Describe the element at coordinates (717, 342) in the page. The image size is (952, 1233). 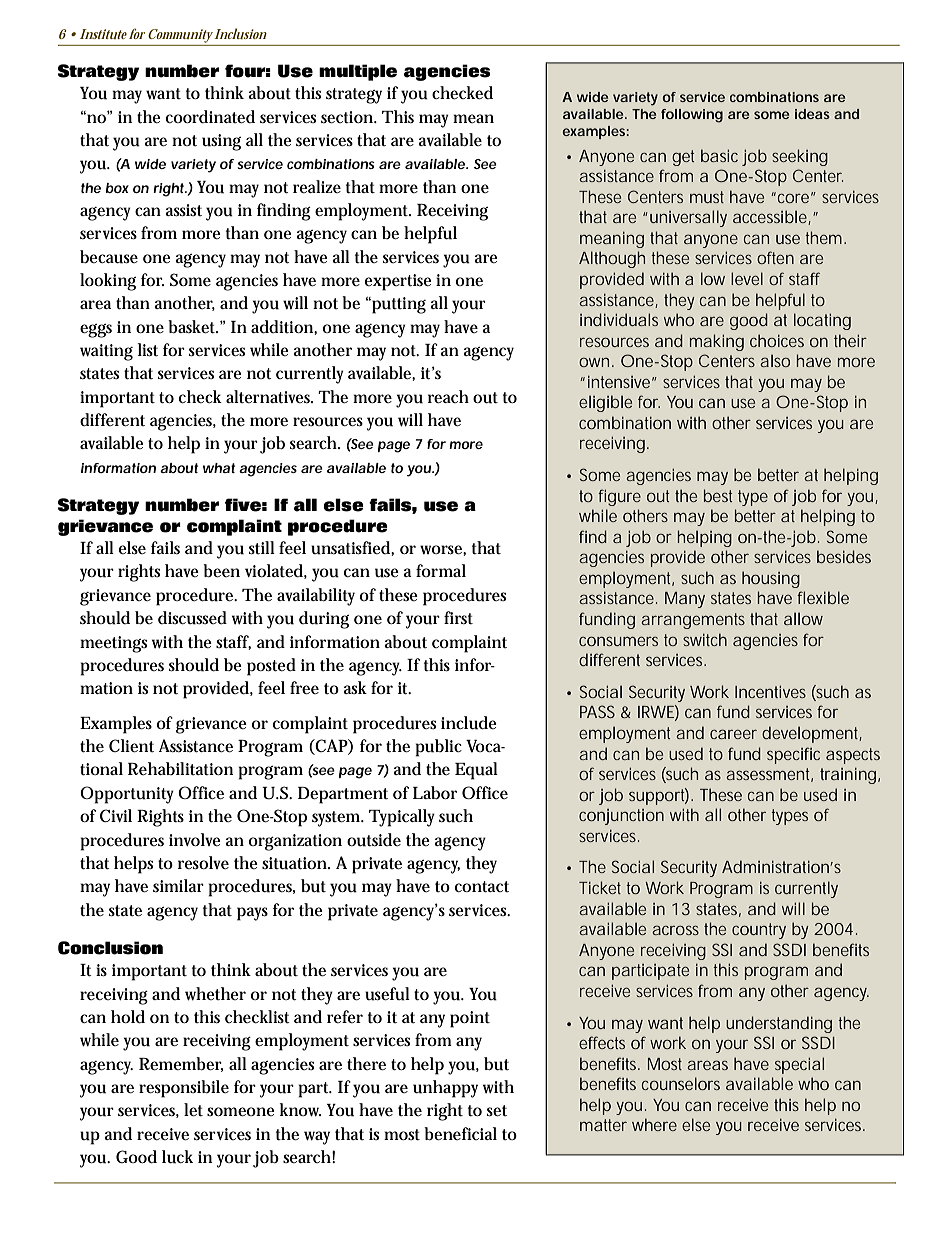
I see `making` at that location.
